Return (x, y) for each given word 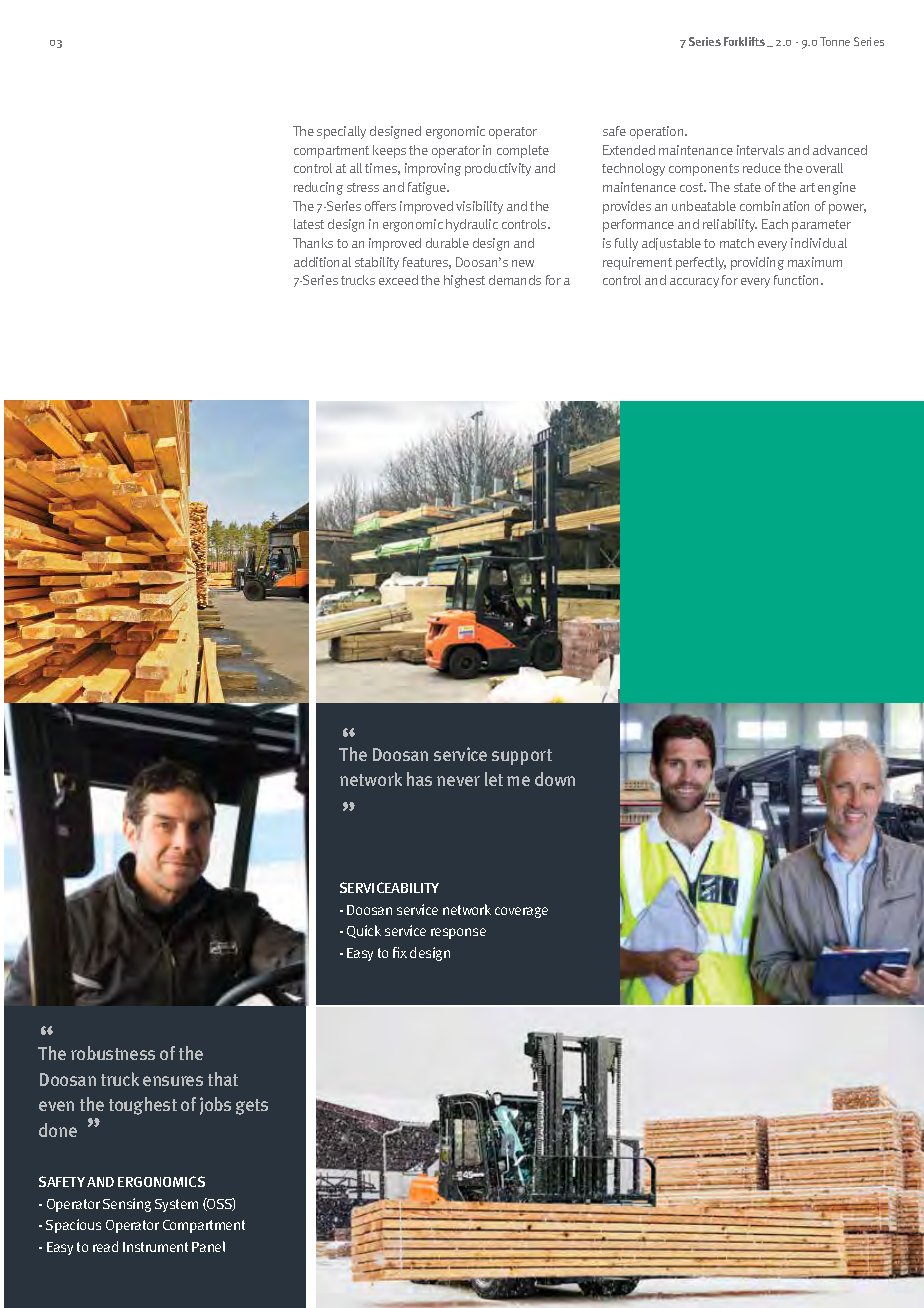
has (419, 779)
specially (341, 132)
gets (252, 1107)
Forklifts (744, 41)
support (522, 757)
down (555, 779)
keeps (389, 151)
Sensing (127, 1205)
